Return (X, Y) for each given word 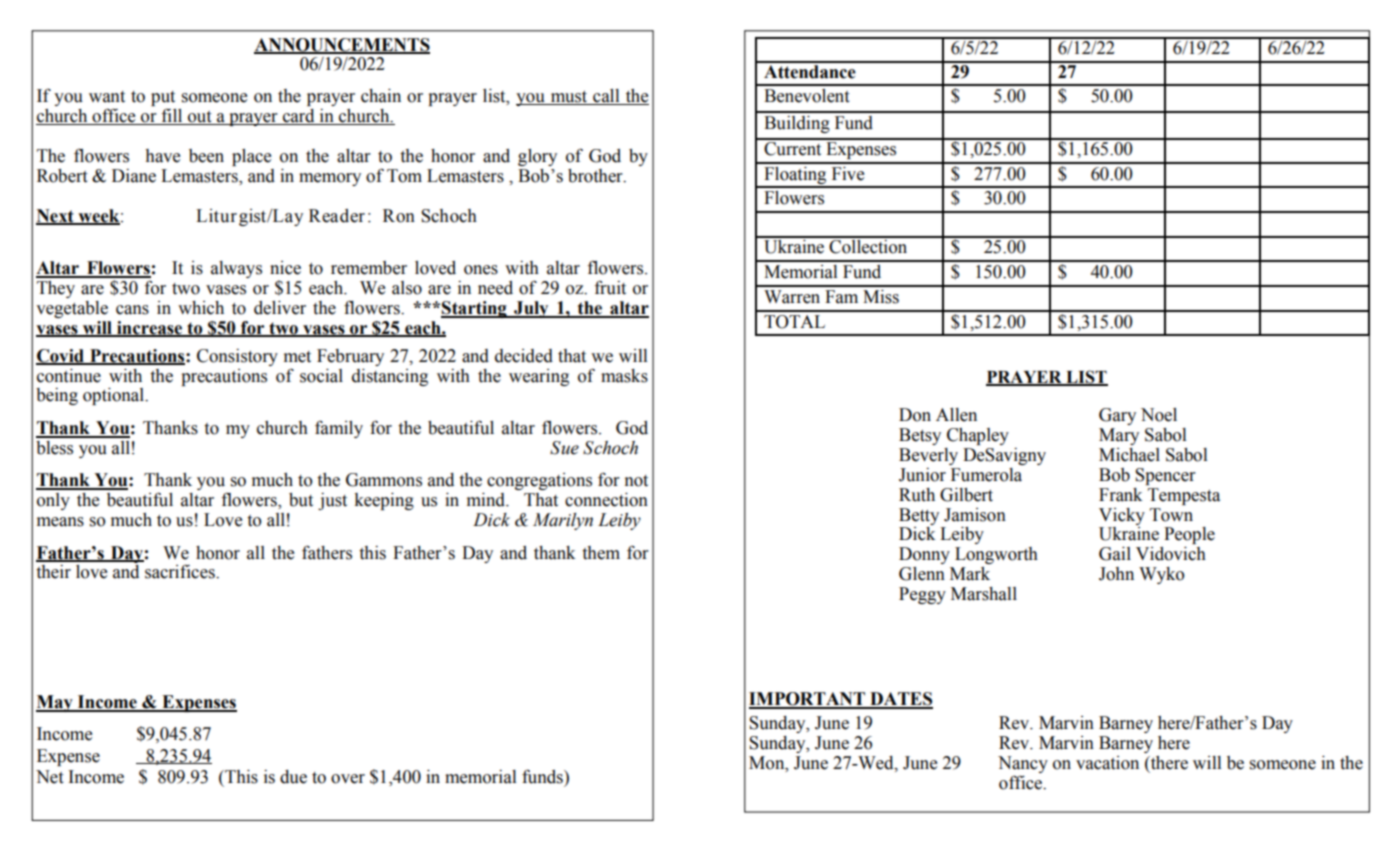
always (236, 269)
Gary (1117, 416)
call (606, 97)
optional (115, 396)
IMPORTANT (808, 700)
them (601, 553)
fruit (610, 287)
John (1116, 574)
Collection (868, 245)
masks (624, 376)
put (163, 100)
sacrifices (181, 571)
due (293, 777)
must (569, 98)
